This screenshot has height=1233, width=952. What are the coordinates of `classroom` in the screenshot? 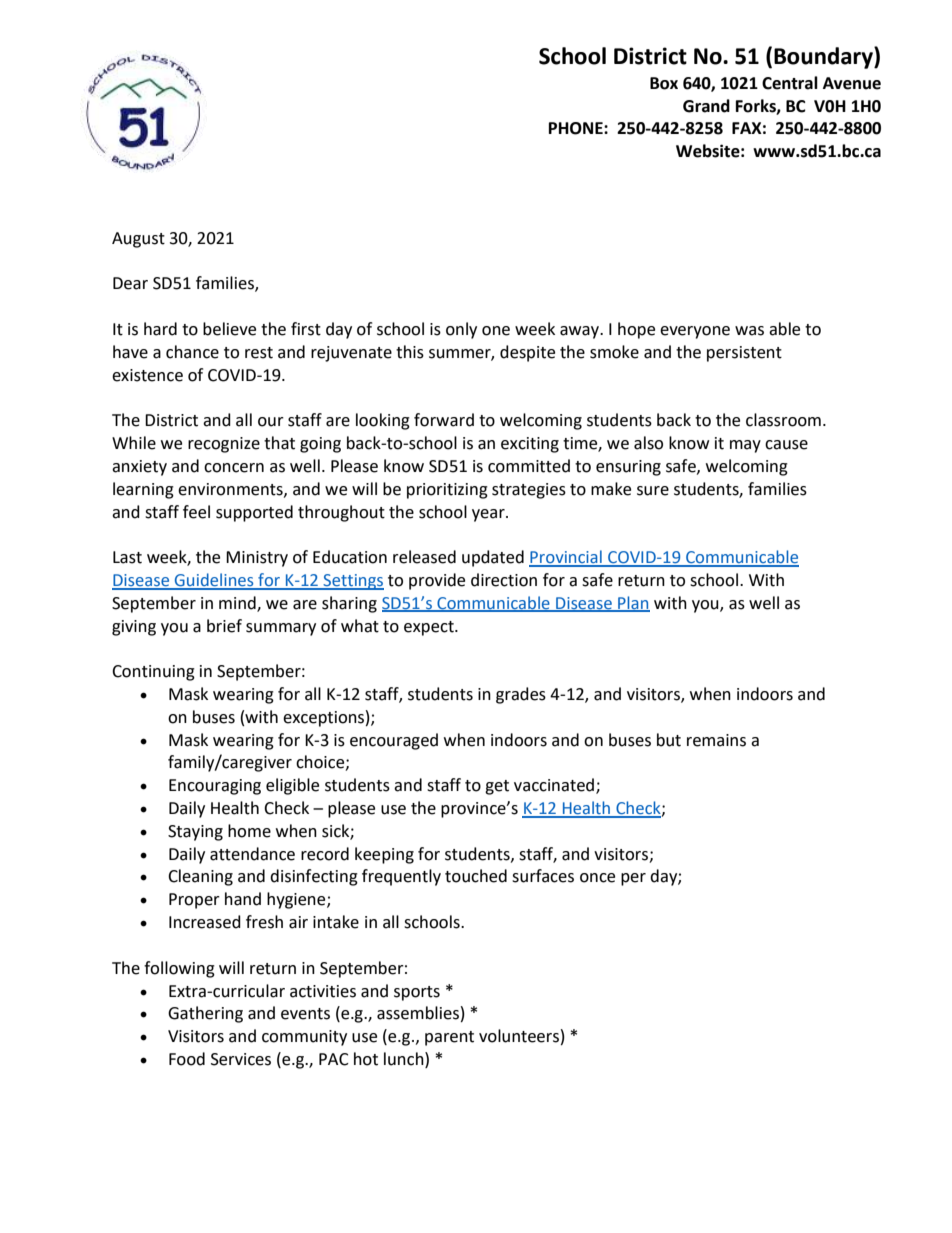 It's located at (783, 420).
